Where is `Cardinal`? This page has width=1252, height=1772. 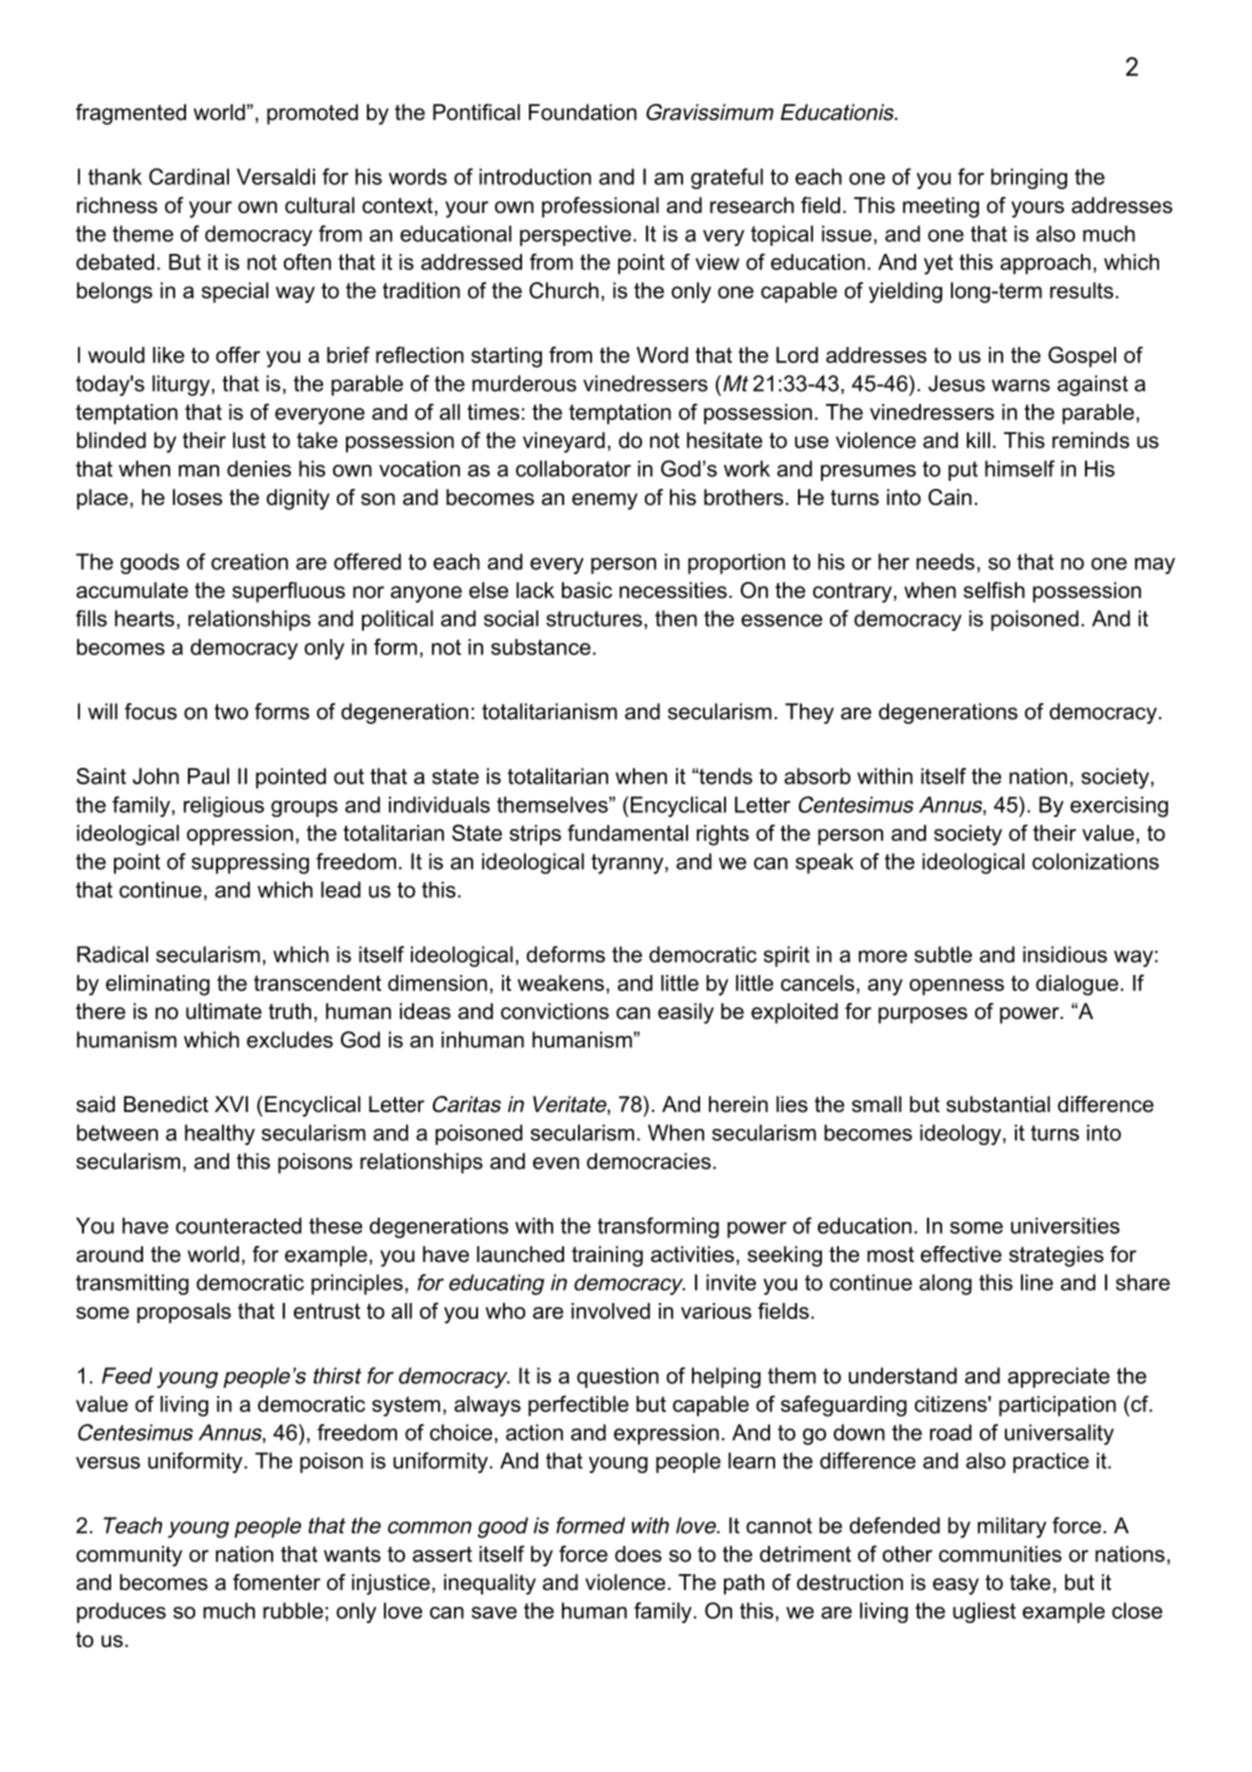 Cardinal is located at coordinates (189, 176).
